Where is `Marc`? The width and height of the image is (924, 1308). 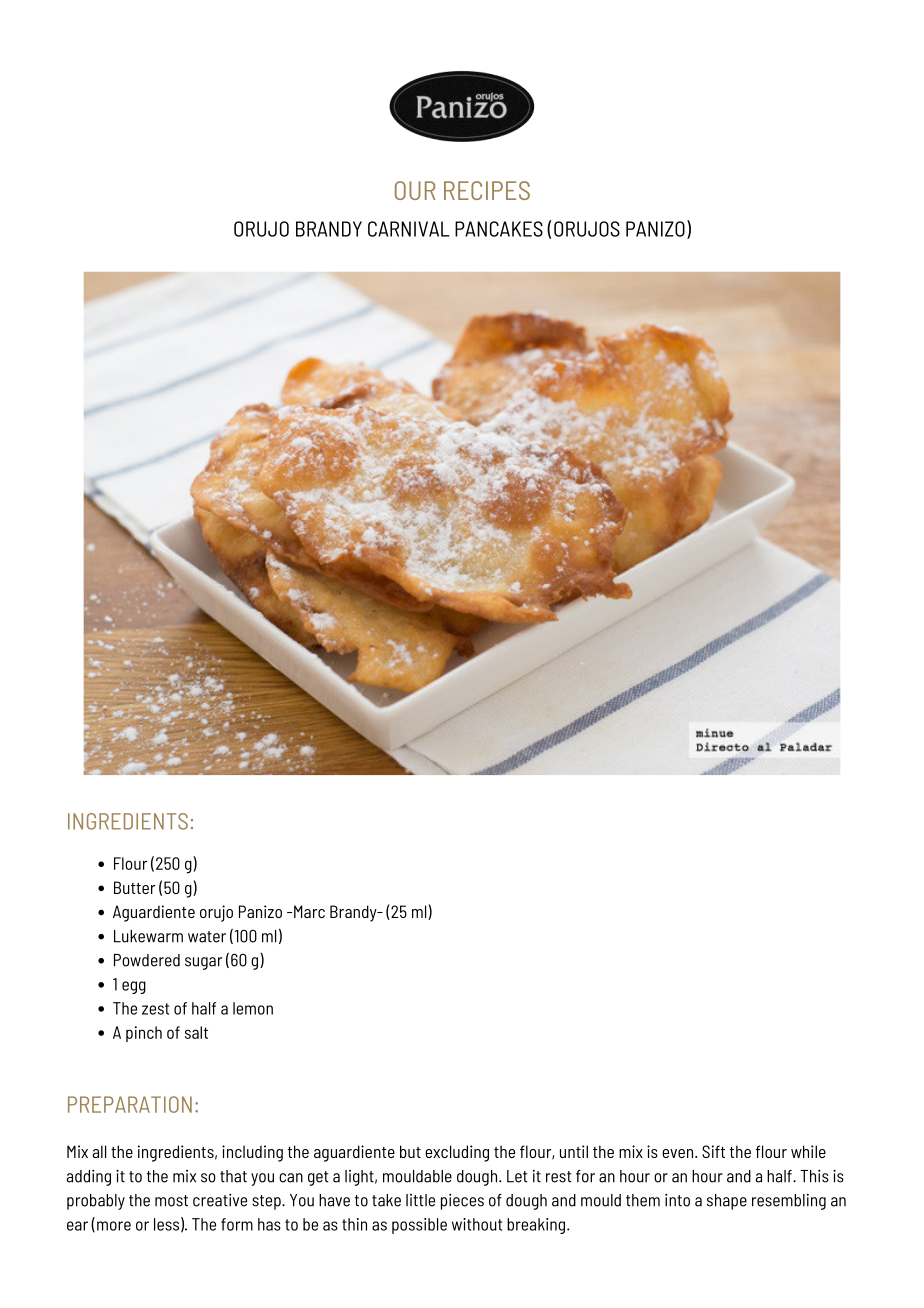 Marc is located at coordinates (309, 911).
